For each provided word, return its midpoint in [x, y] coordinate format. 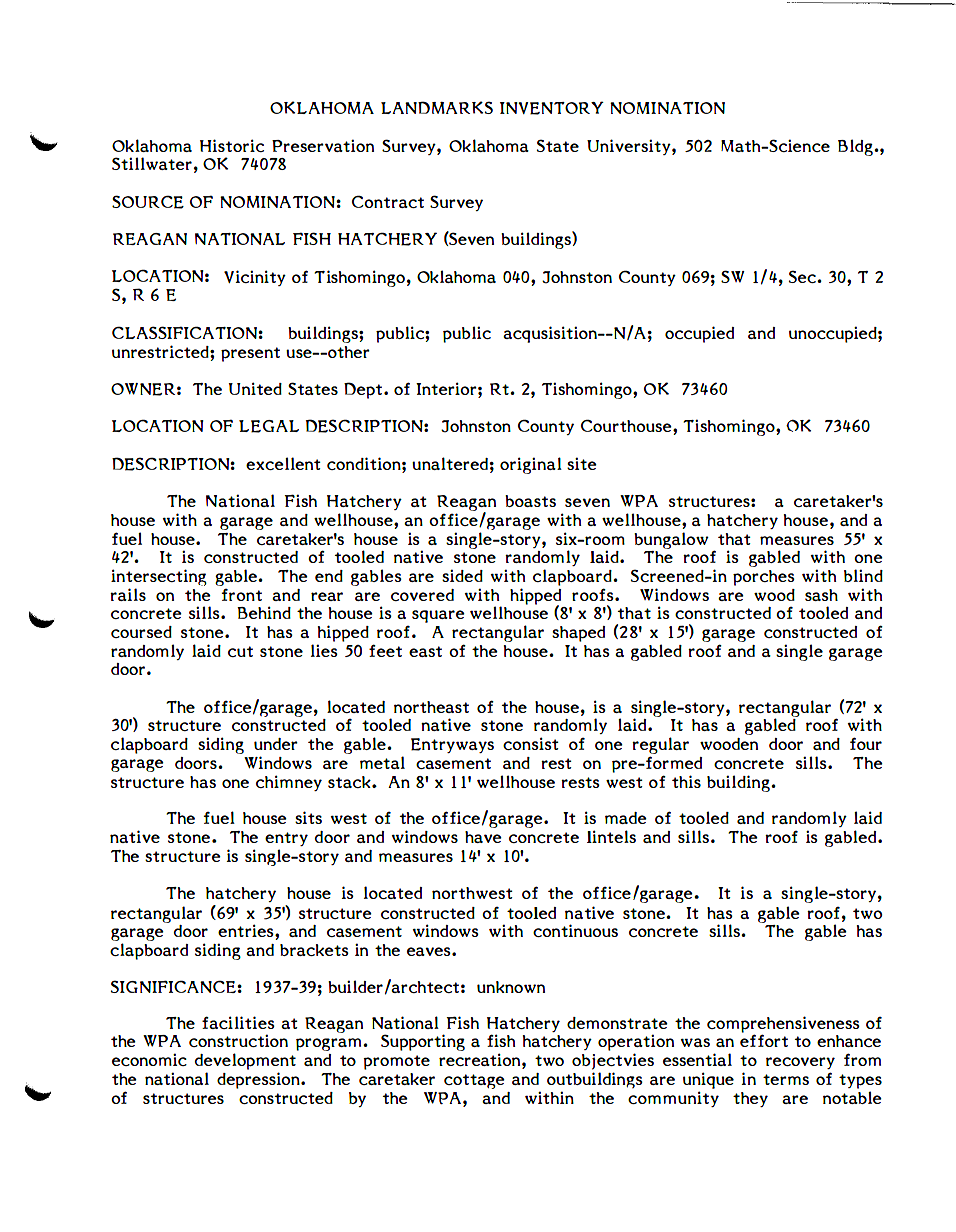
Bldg [856, 147]
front [241, 595]
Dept [363, 390]
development [245, 1061]
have [483, 837]
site [582, 463]
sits [308, 817]
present [250, 354]
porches [764, 578]
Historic [232, 145]
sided [462, 575]
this [686, 781]
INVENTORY [552, 108]
